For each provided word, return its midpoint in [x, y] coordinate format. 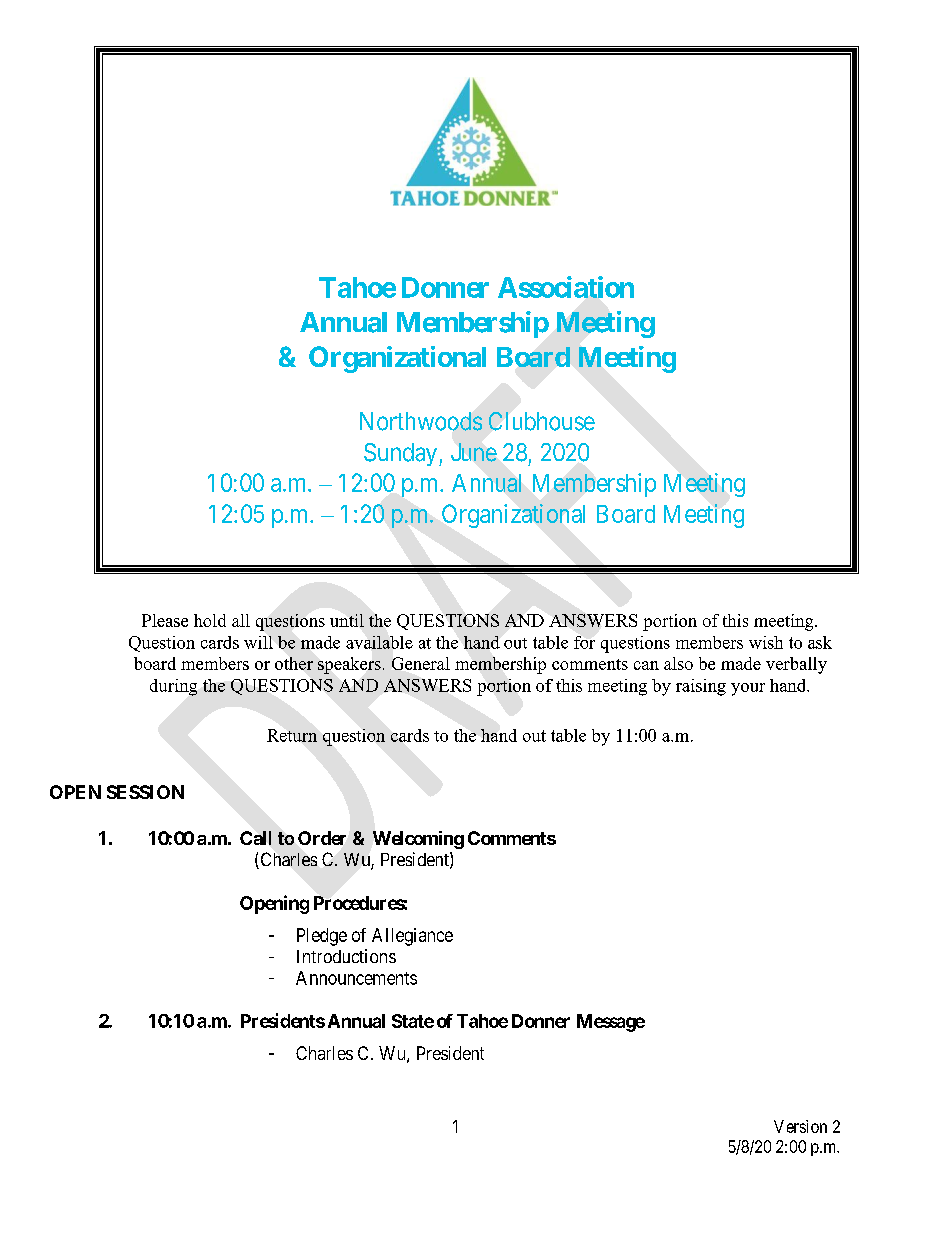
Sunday [402, 454]
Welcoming [418, 840]
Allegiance [412, 937]
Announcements [356, 978]
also [678, 663]
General [421, 663]
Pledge [322, 937]
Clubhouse [542, 421]
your [748, 689]
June [474, 452]
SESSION [145, 792]
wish [766, 642]
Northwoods [421, 421]
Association [566, 287]
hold [210, 620]
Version [800, 1126]
